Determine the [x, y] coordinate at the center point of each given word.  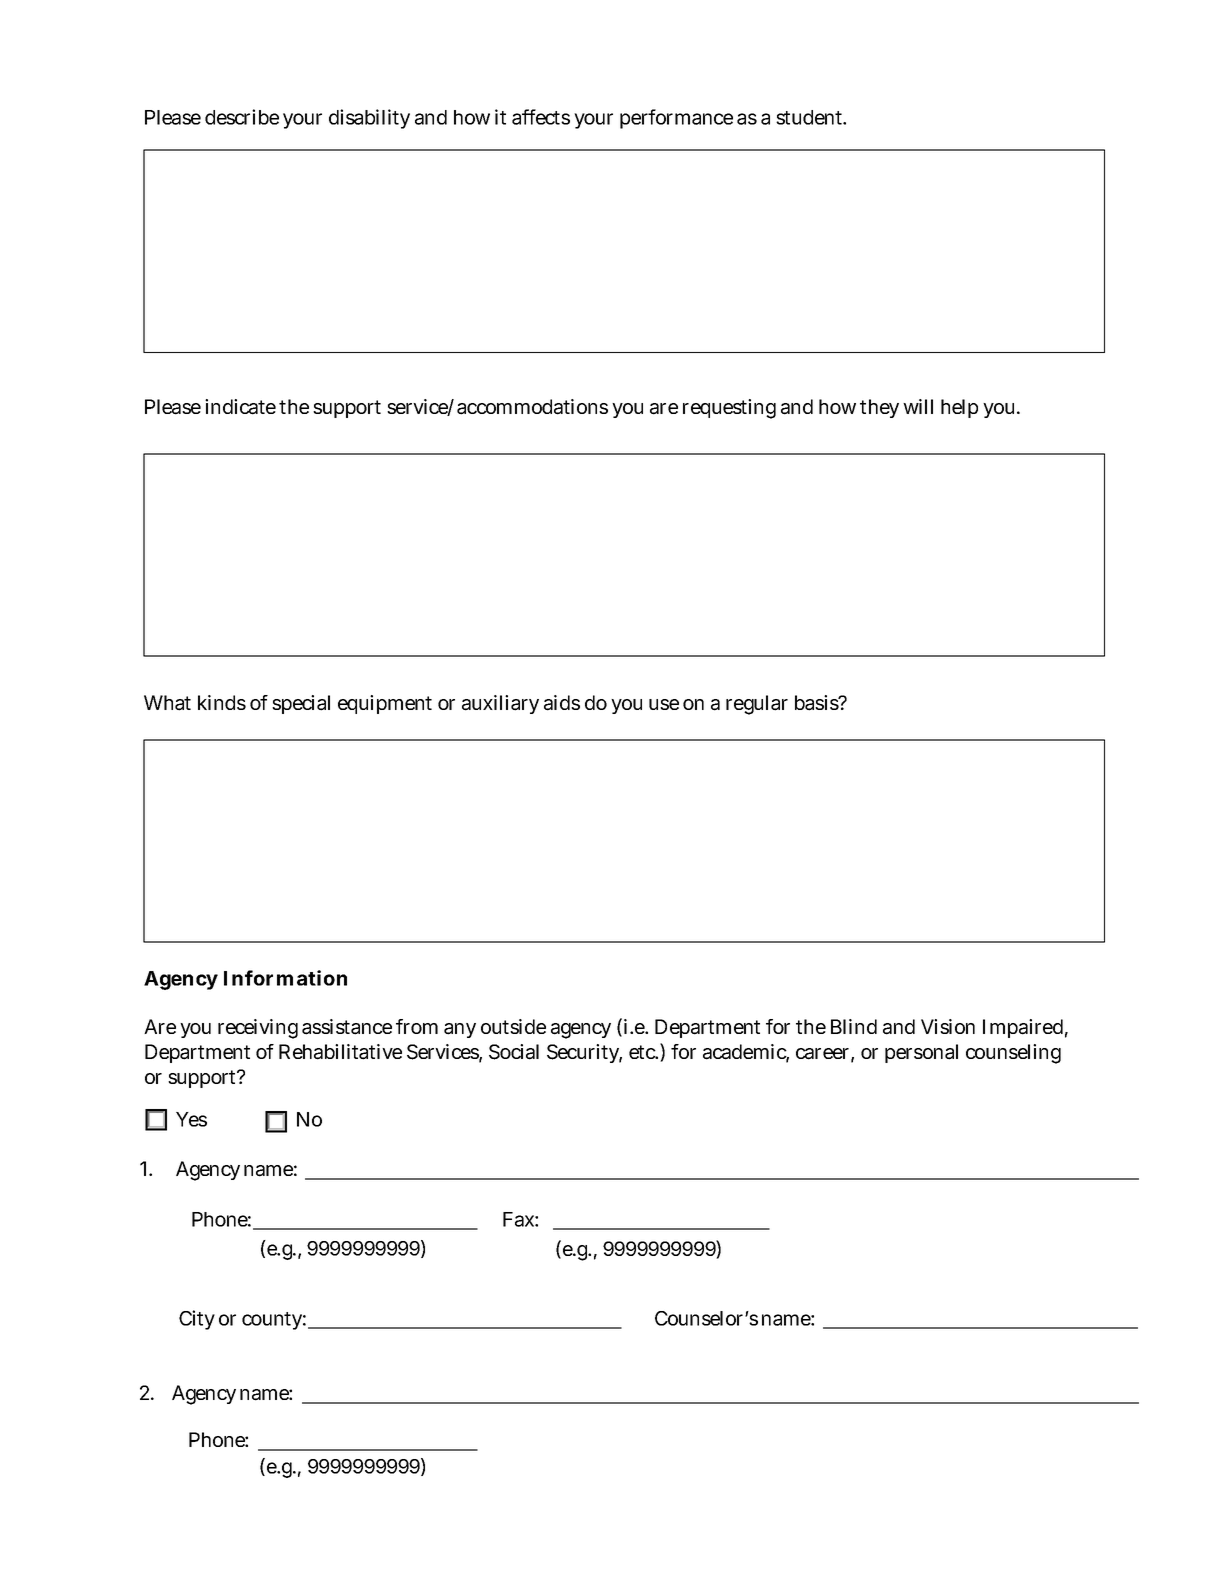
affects [541, 117]
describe [242, 117]
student [811, 117]
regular [757, 705]
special [301, 704]
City [197, 1320]
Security [584, 1053]
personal [921, 1053]
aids [562, 703]
